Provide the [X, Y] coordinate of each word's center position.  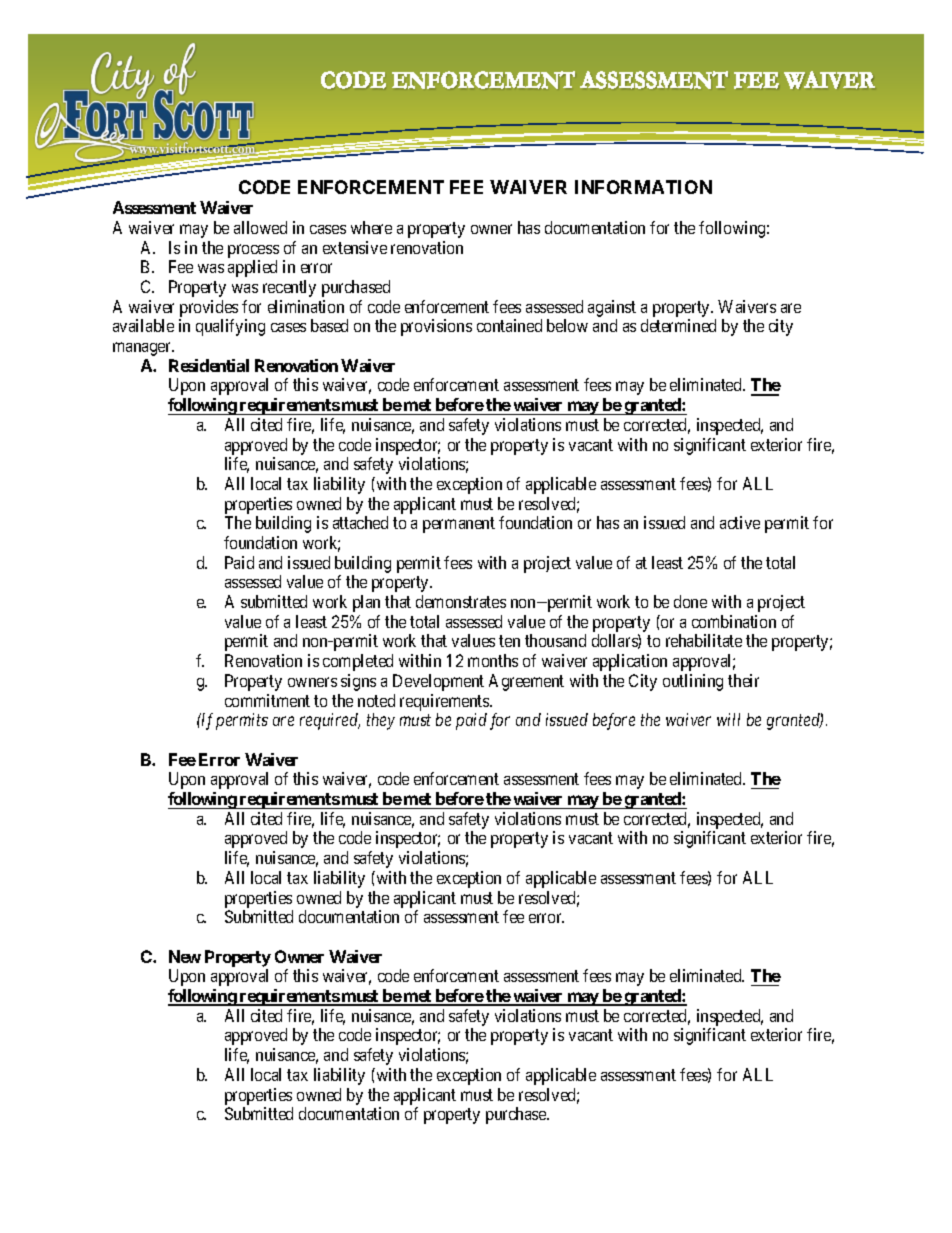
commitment [267, 700]
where [371, 227]
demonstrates [461, 601]
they [381, 721]
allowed [260, 227]
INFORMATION [643, 187]
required [330, 721]
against [612, 308]
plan [366, 603]
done [690, 601]
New [185, 956]
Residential [209, 365]
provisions [436, 327]
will [728, 719]
